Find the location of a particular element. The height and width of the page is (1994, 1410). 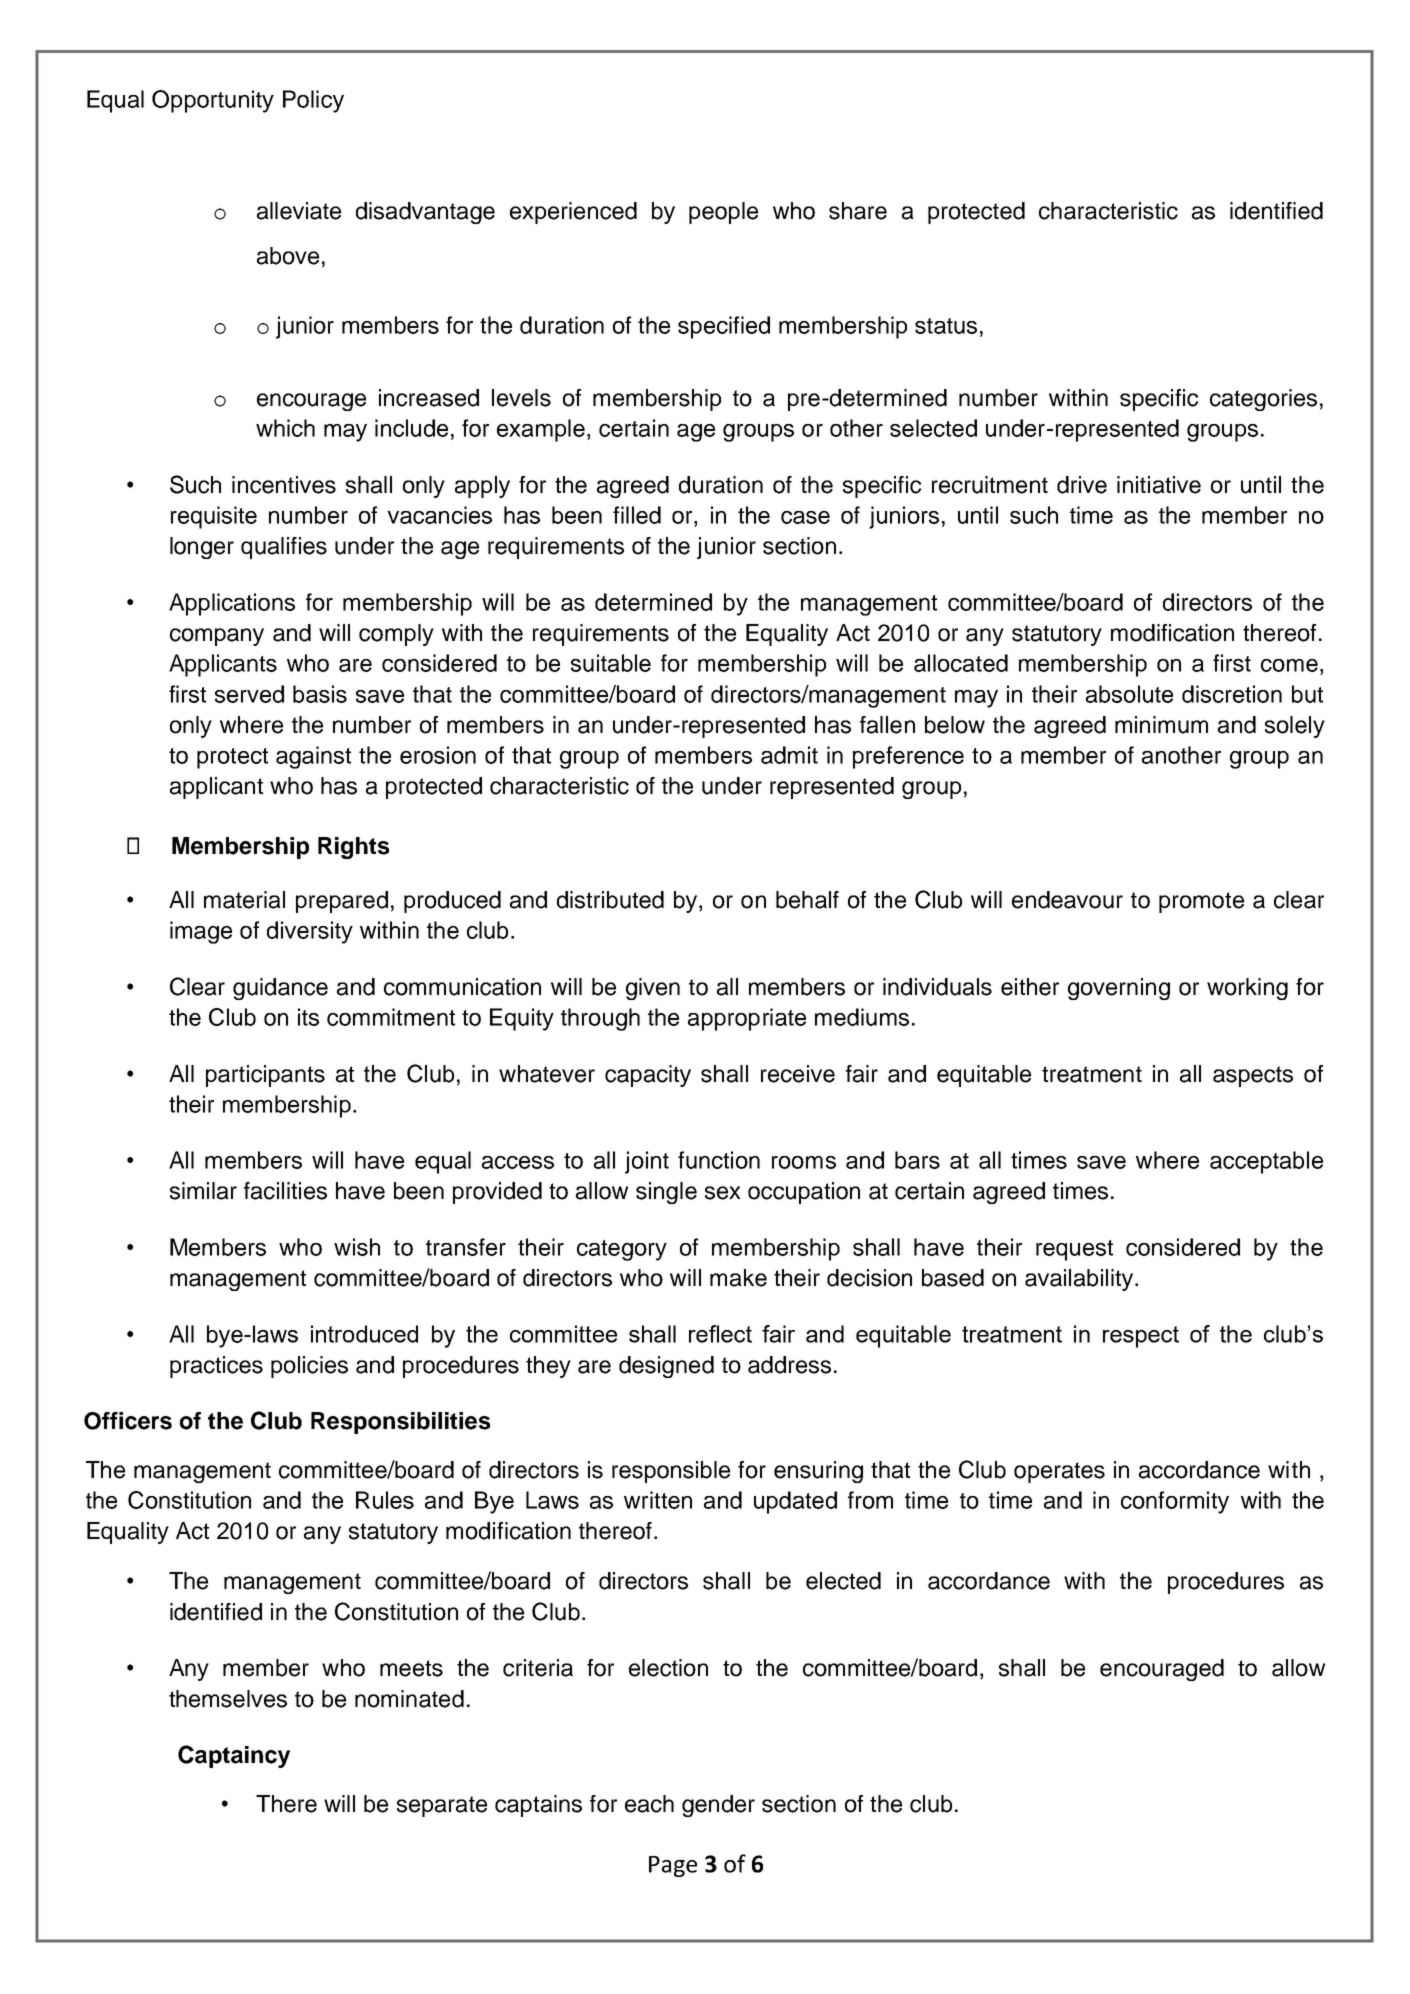

share is located at coordinates (858, 211).
